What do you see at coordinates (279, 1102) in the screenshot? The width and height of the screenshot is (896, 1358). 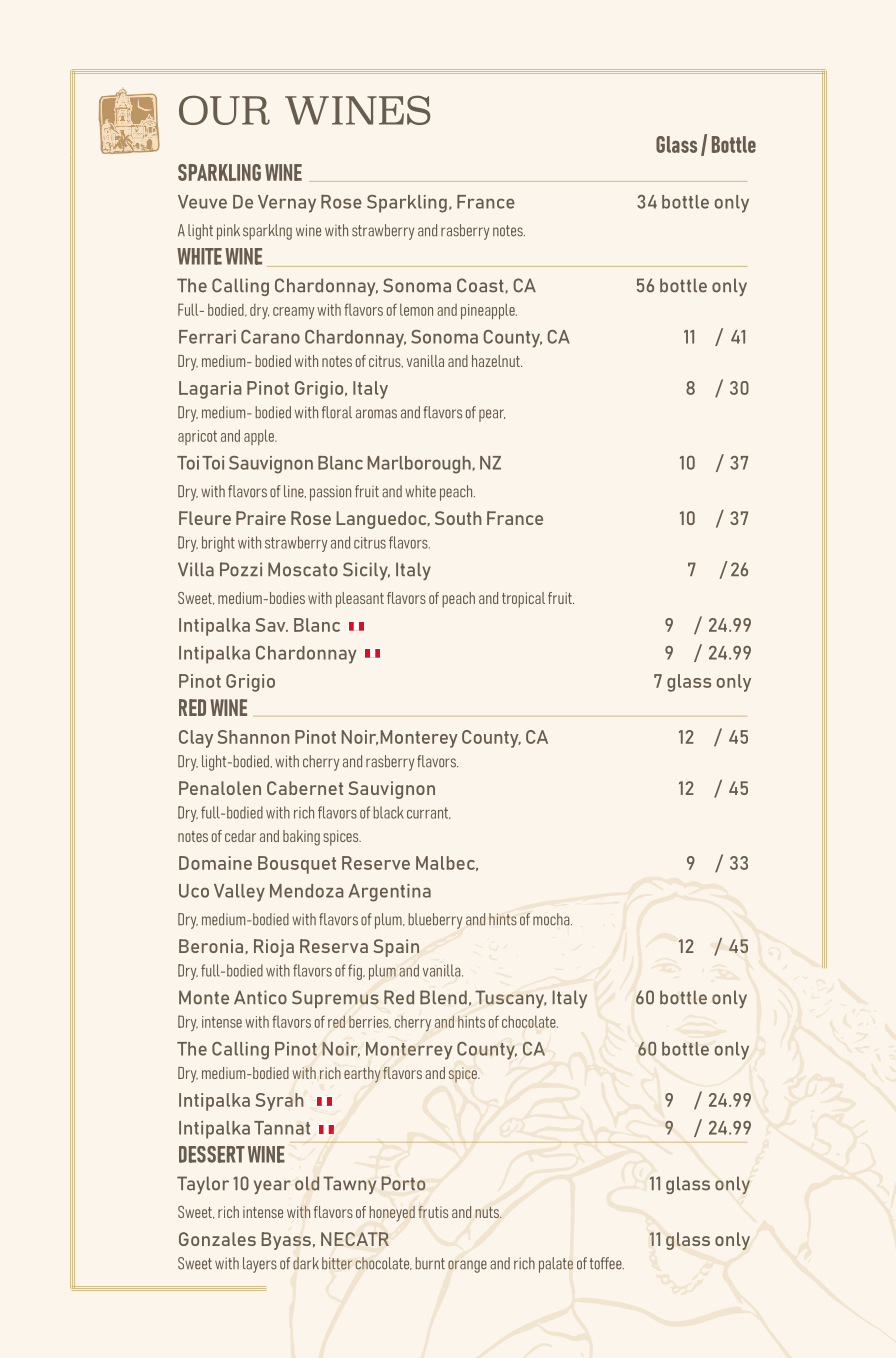 I see `Syrah` at bounding box center [279, 1102].
